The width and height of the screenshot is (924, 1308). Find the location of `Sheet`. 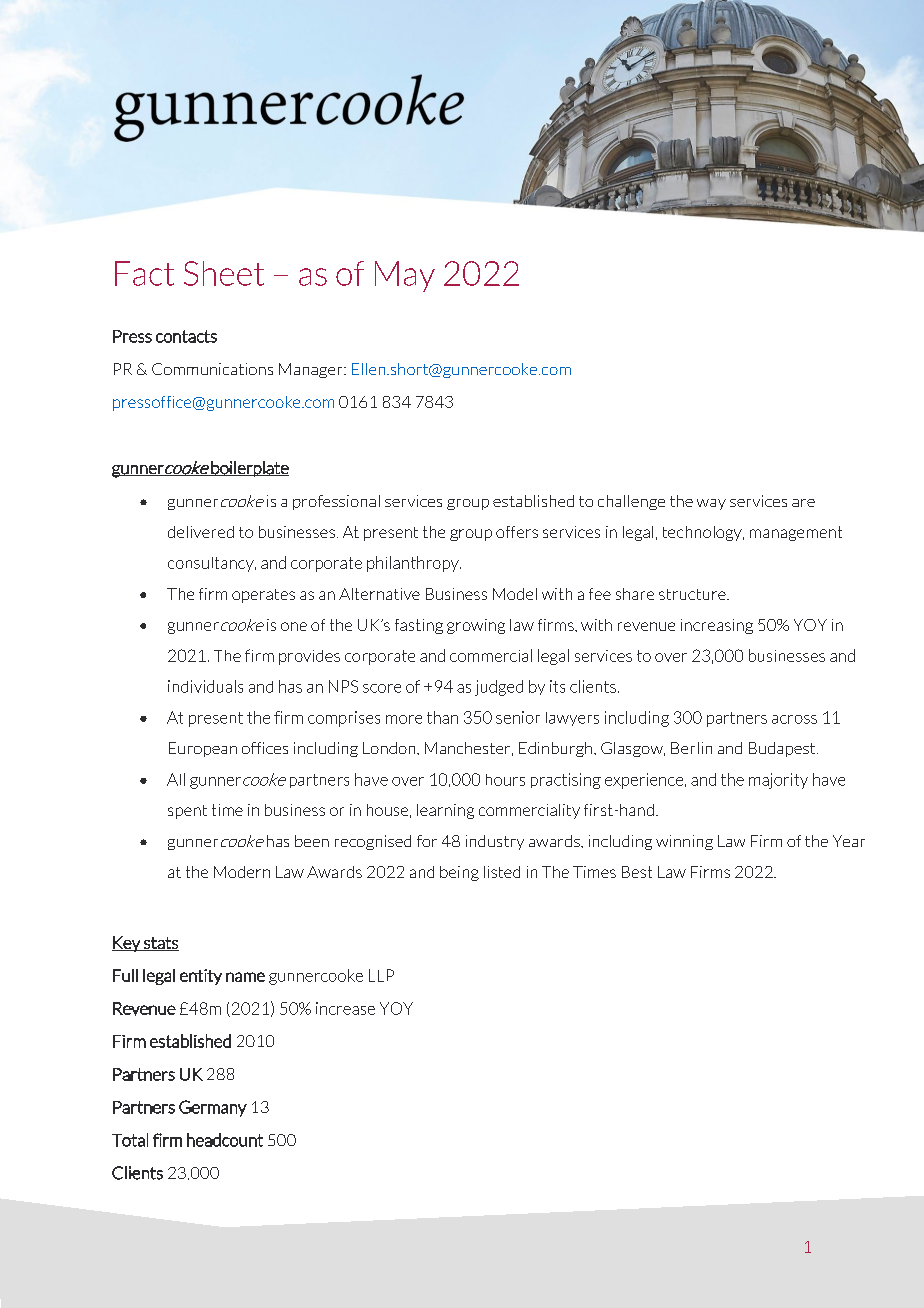

Sheet is located at coordinates (224, 273).
